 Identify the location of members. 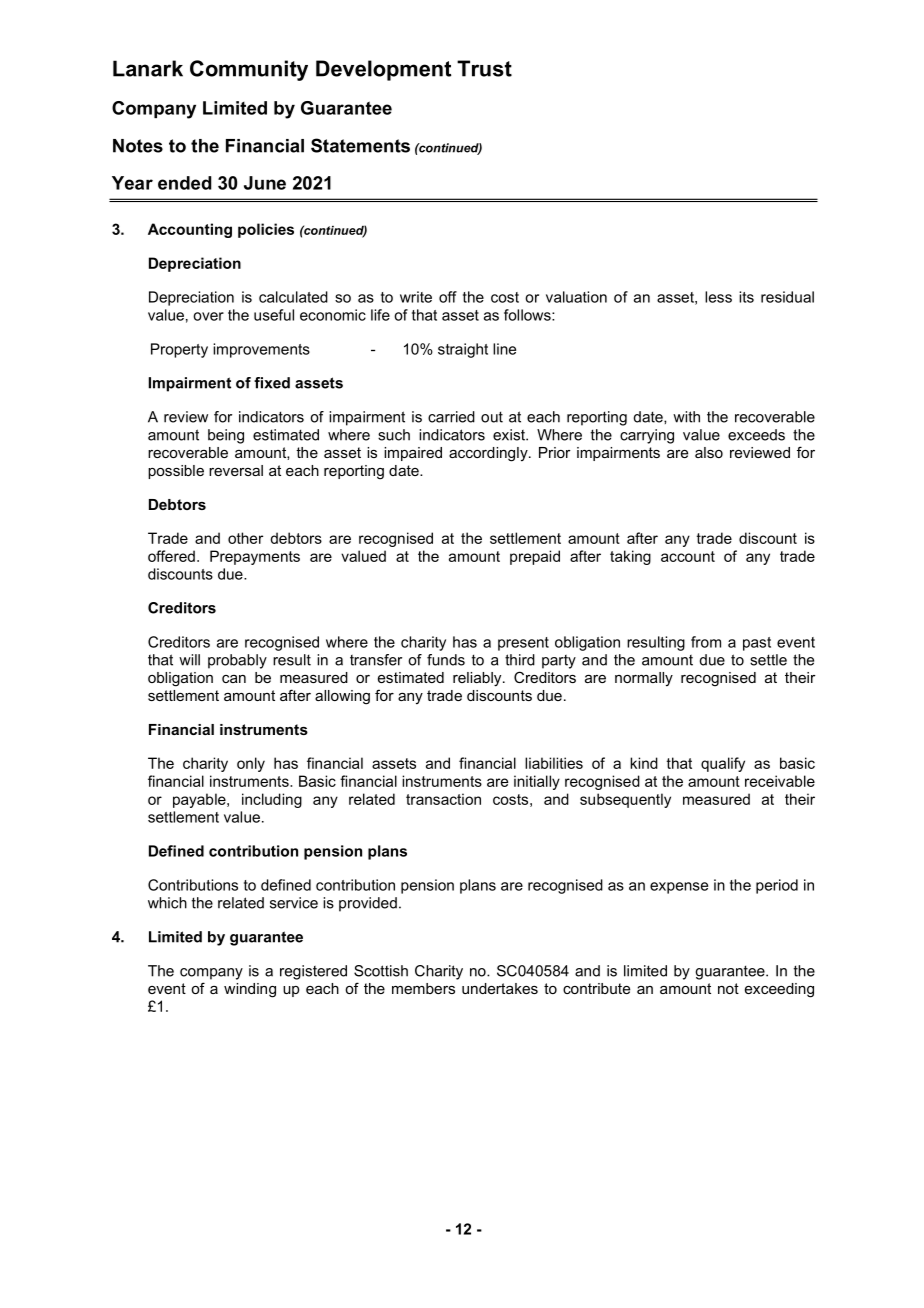
(423, 988).
